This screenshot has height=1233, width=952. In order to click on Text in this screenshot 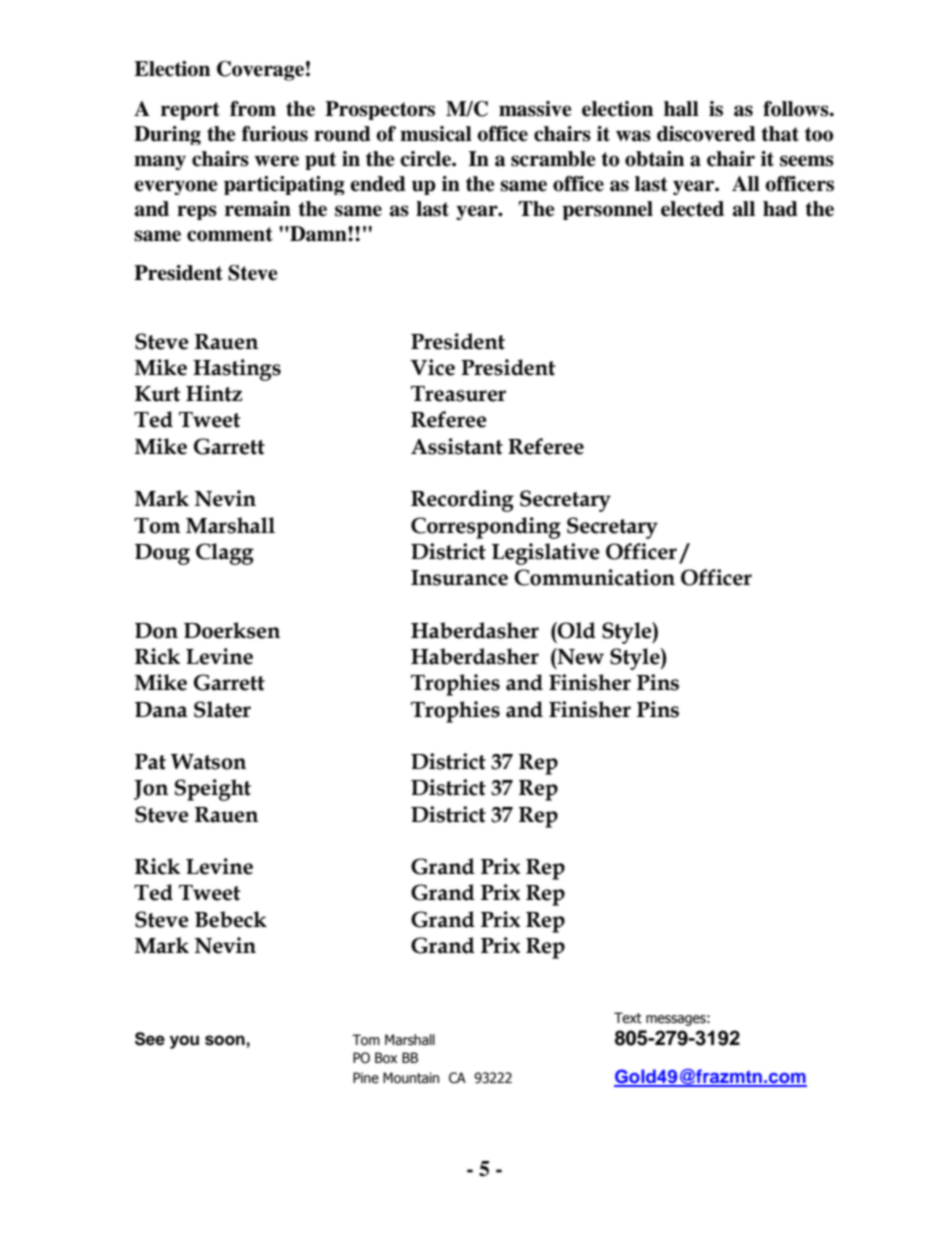, I will do `click(628, 1018)`.
